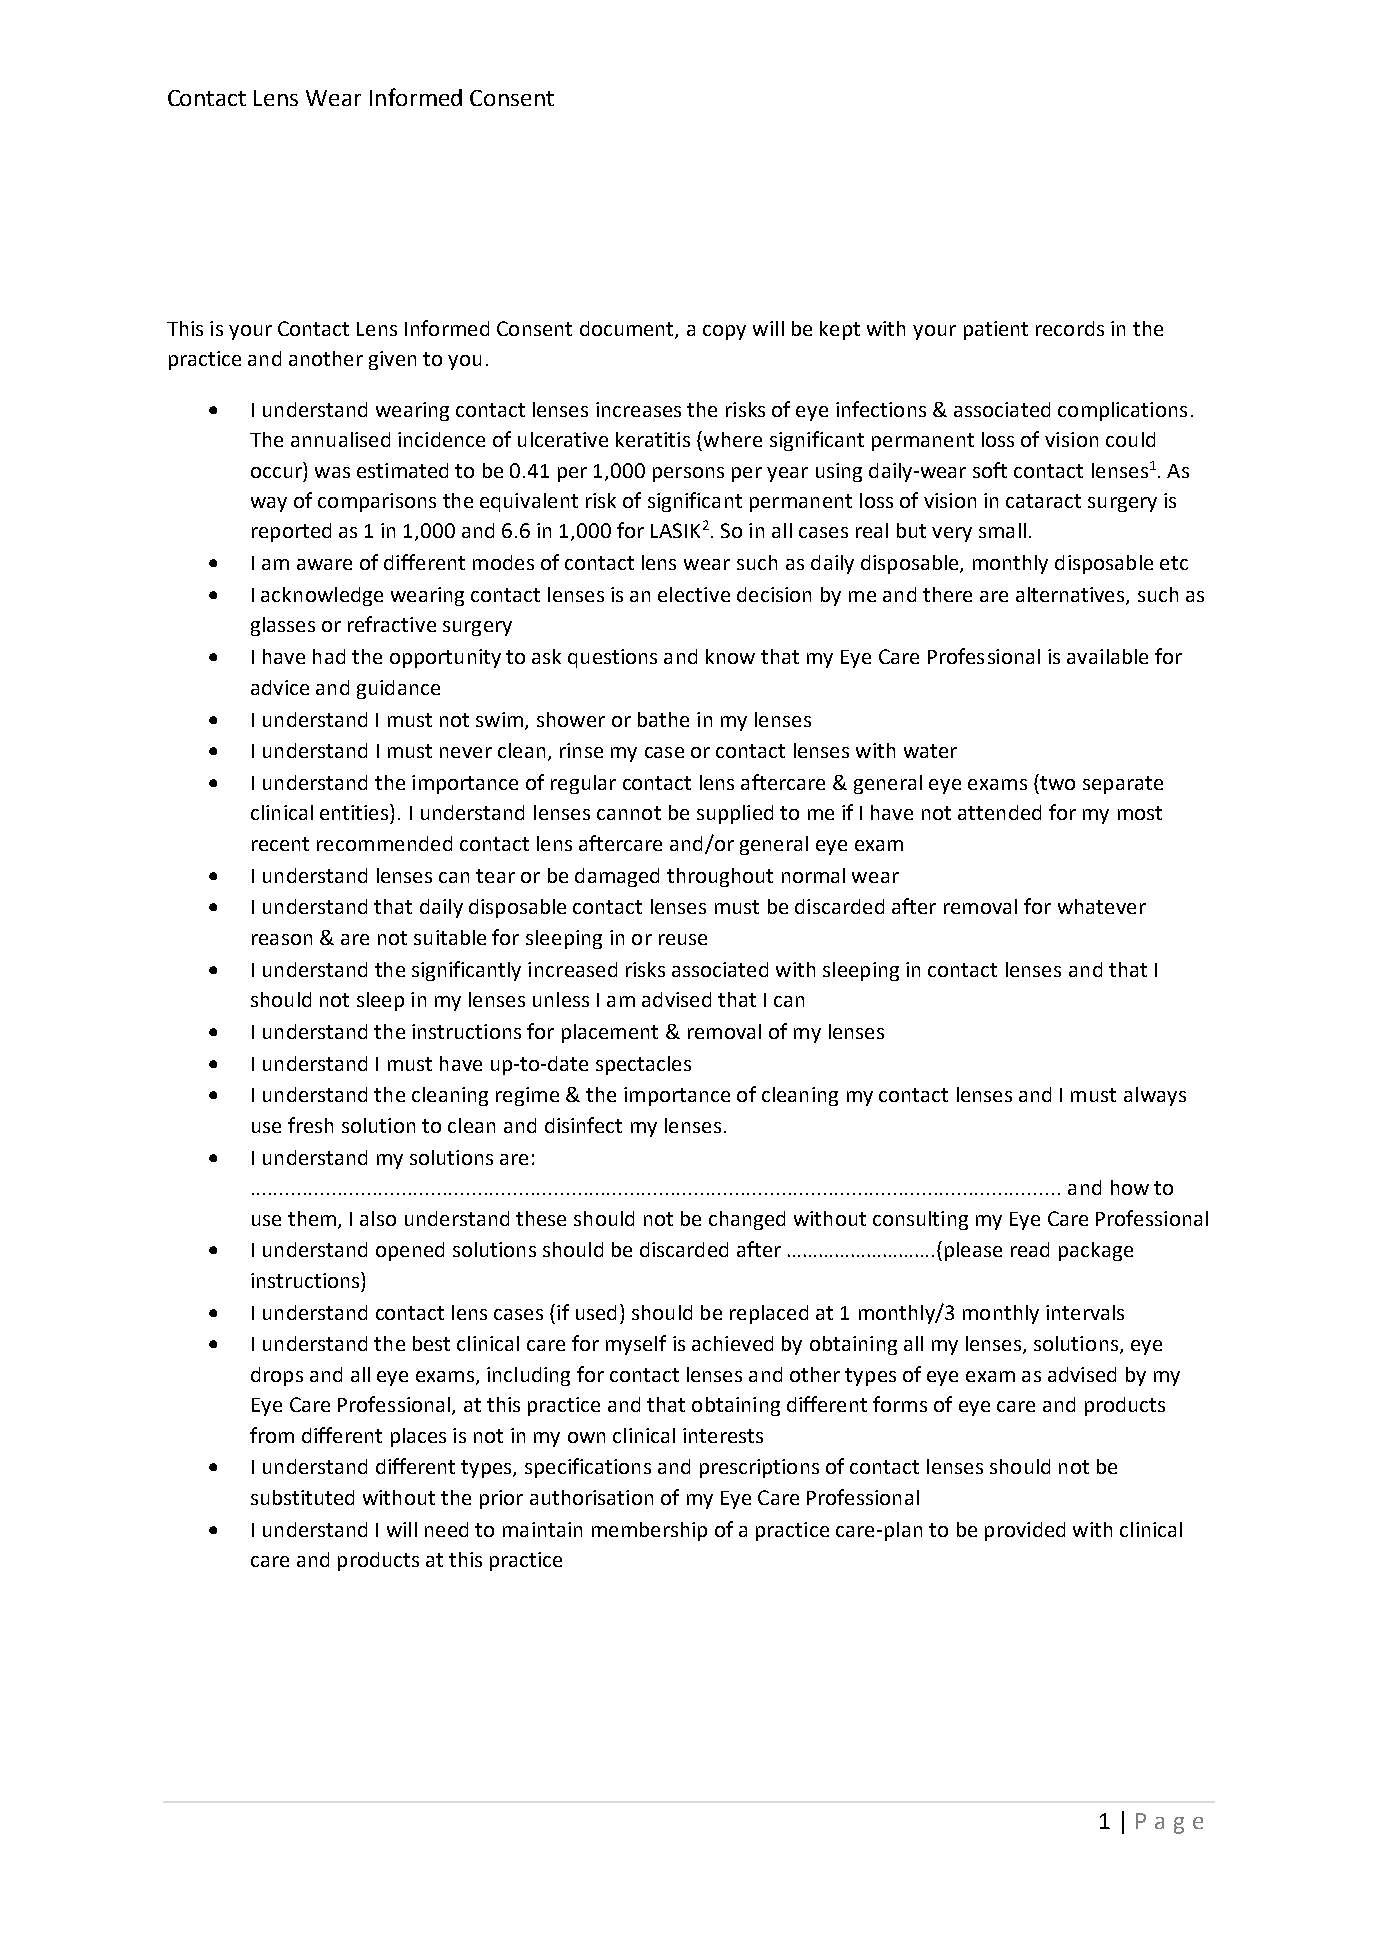 This image has height=1949, width=1378. Describe the element at coordinates (450, 937) in the image. I see `suitable` at that location.
